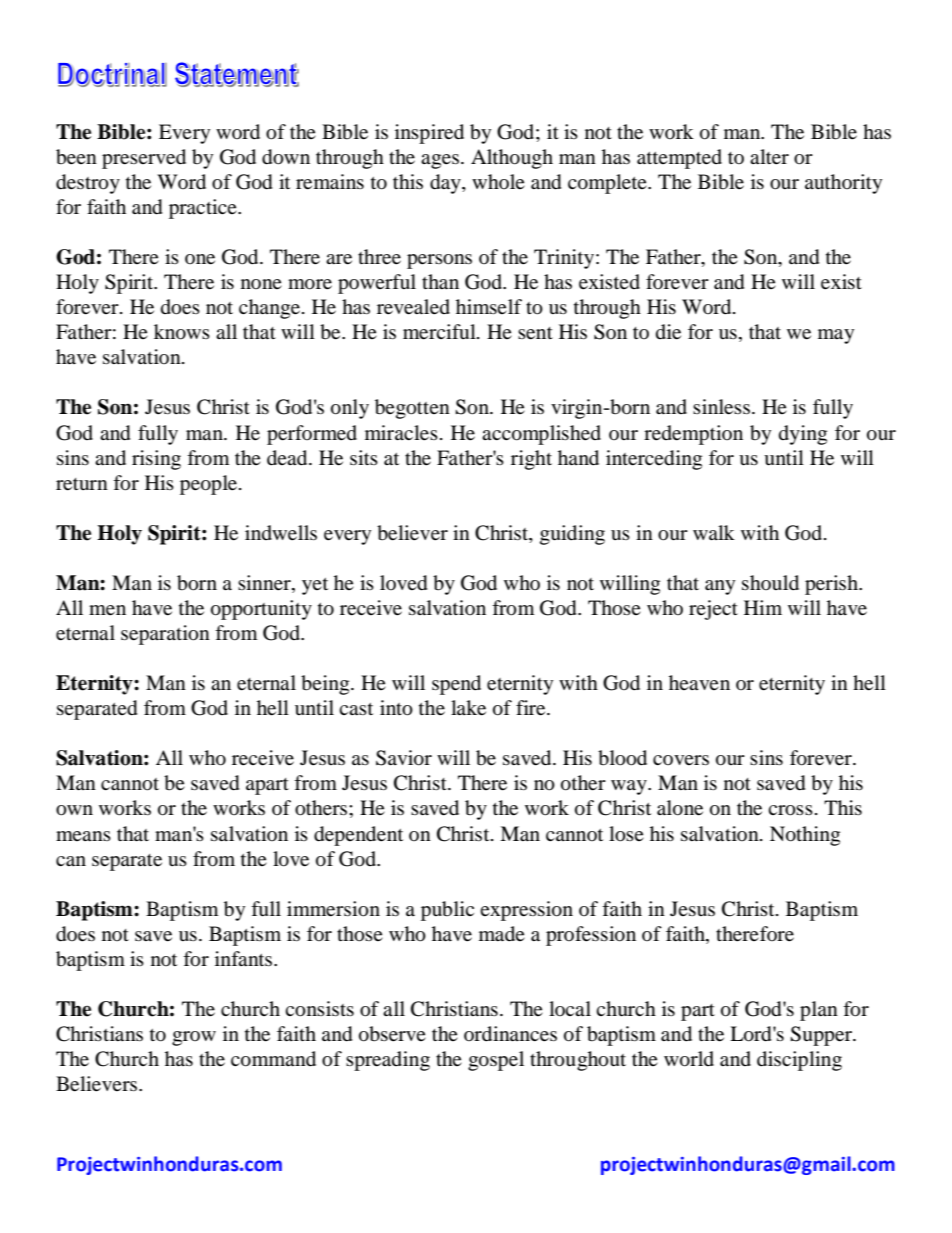 Image resolution: width=952 pixels, height=1233 pixels. What do you see at coordinates (210, 485) in the document?
I see `people` at bounding box center [210, 485].
